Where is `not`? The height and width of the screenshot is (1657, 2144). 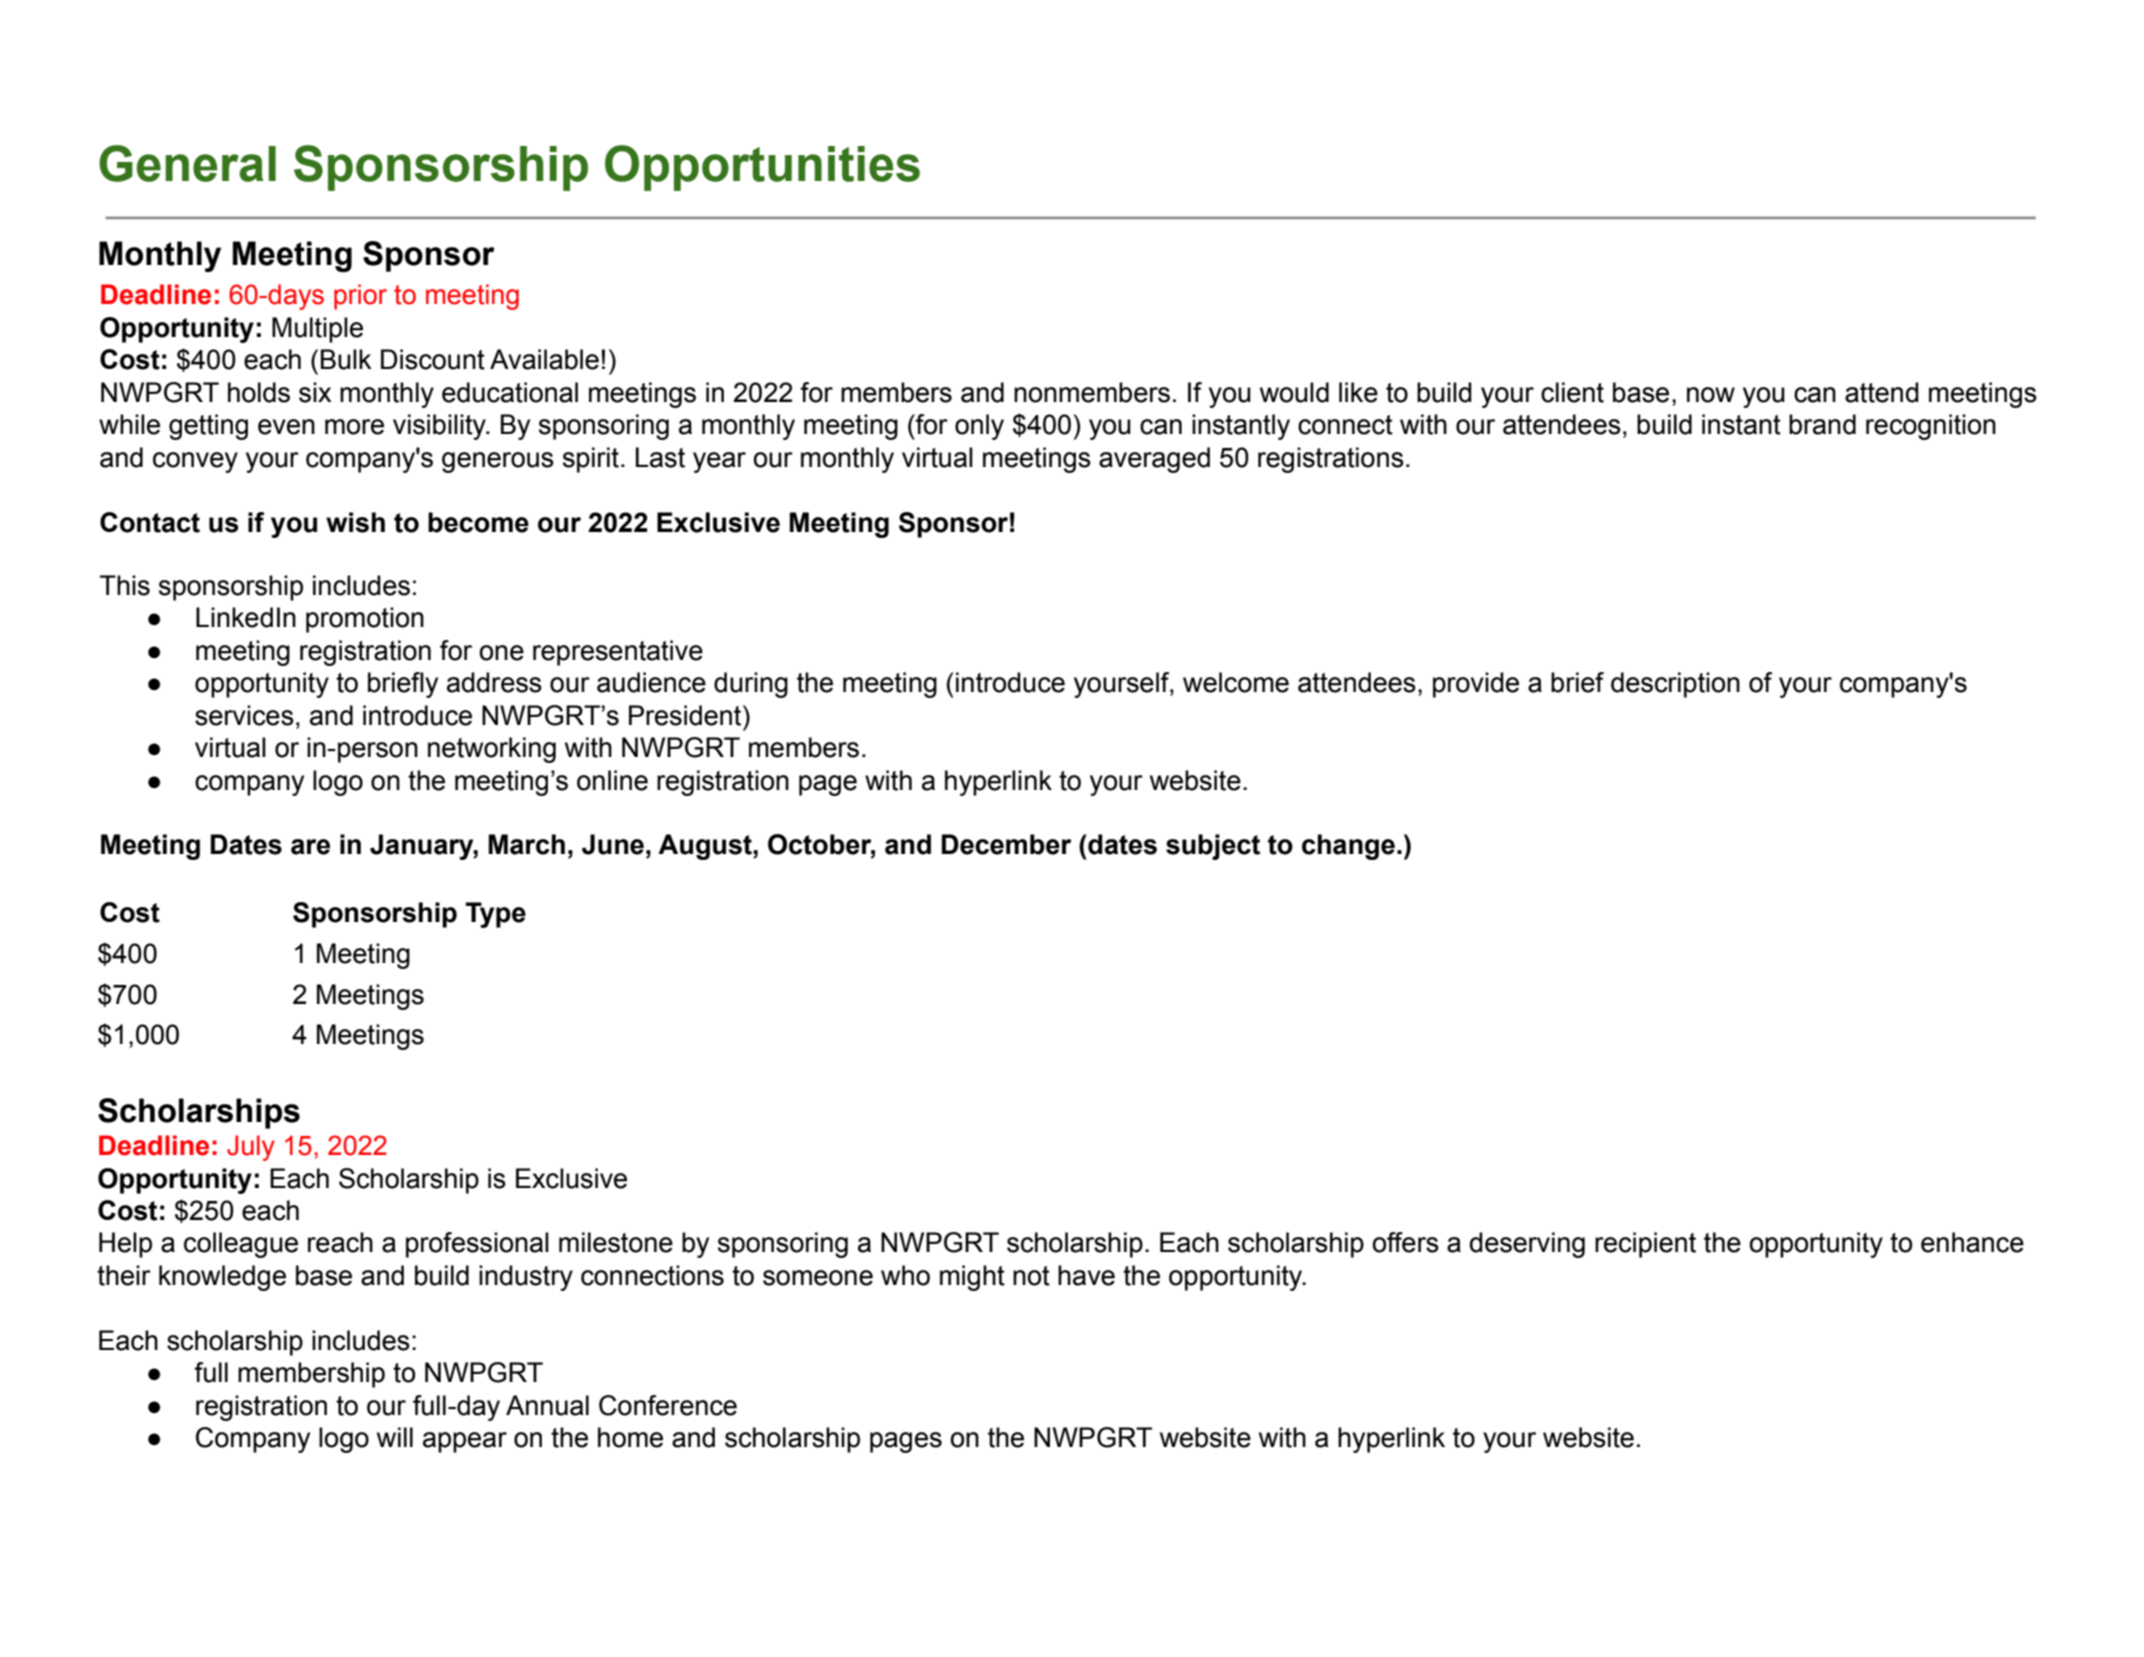 not is located at coordinates (1031, 1276).
